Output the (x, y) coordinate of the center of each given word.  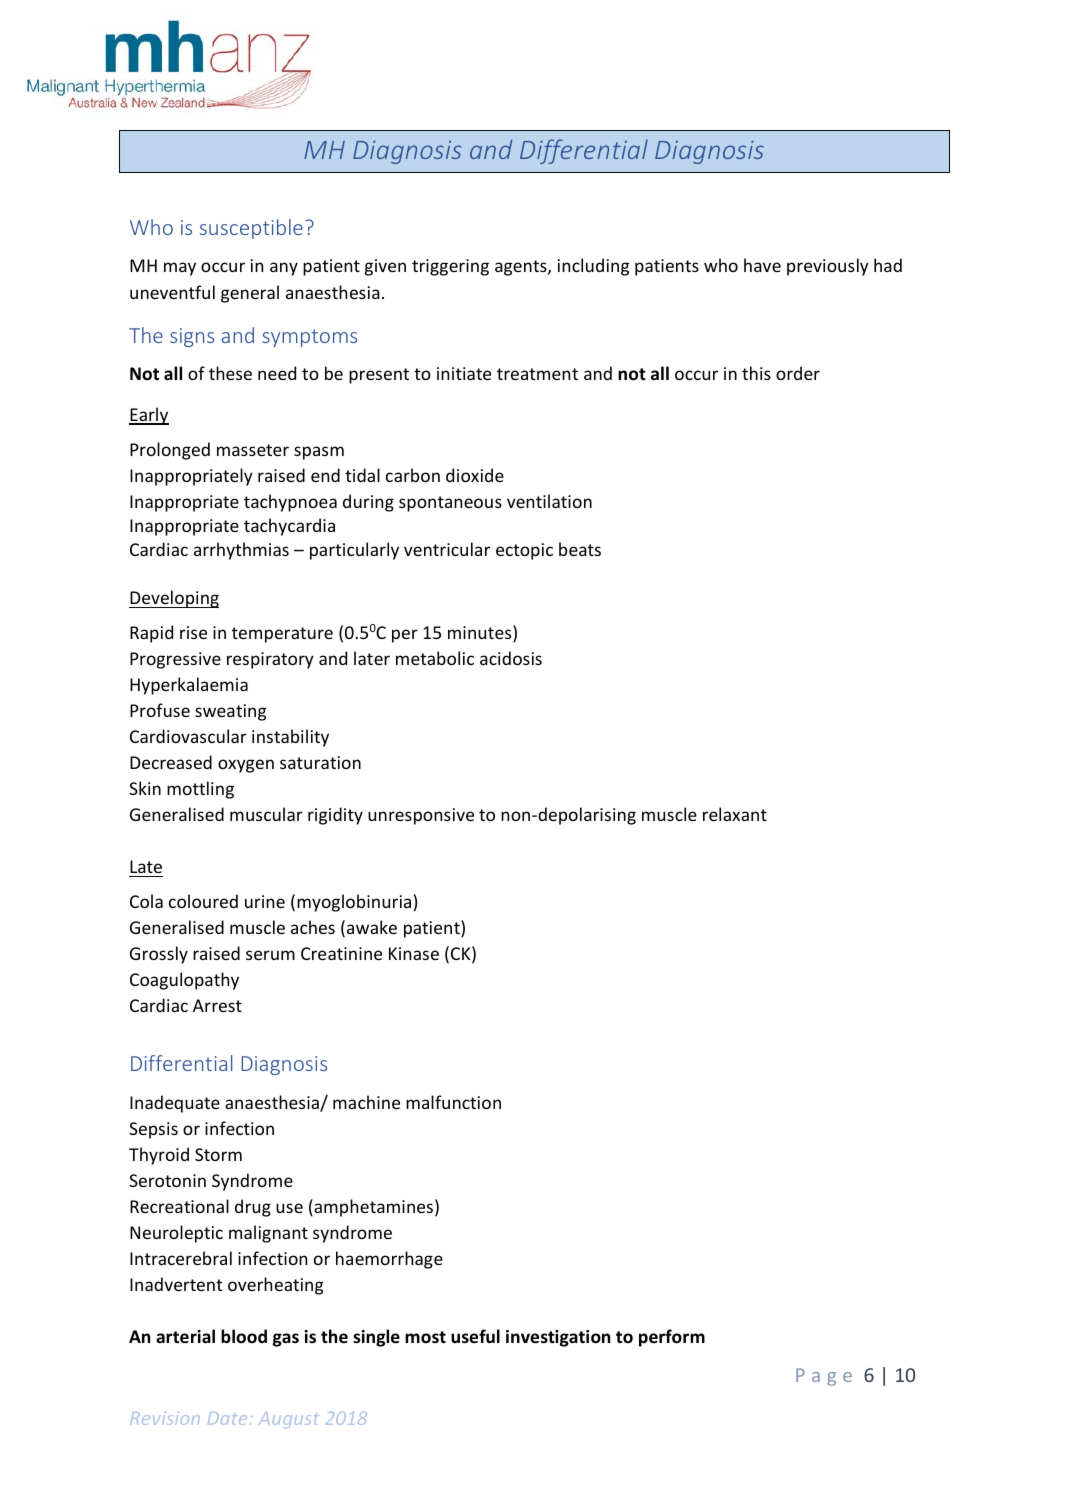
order (798, 373)
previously (828, 267)
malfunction (453, 1102)
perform (672, 1338)
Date (227, 1418)
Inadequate (175, 1104)
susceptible (251, 229)
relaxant (735, 814)
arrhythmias (241, 551)
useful (475, 1336)
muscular (266, 814)
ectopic (524, 551)
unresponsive (421, 816)
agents (522, 268)
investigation (558, 1338)
